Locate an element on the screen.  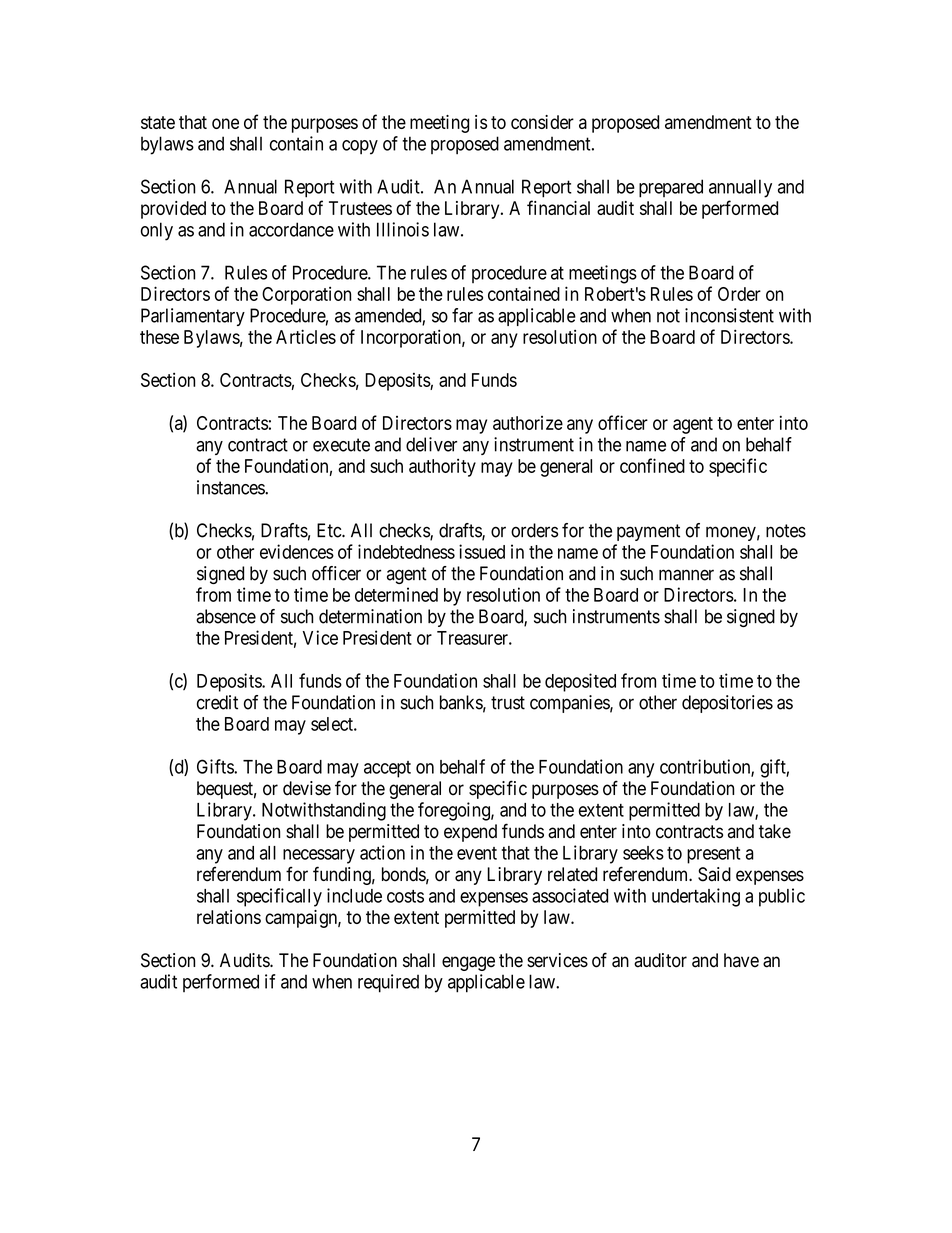
credit is located at coordinates (217, 702).
